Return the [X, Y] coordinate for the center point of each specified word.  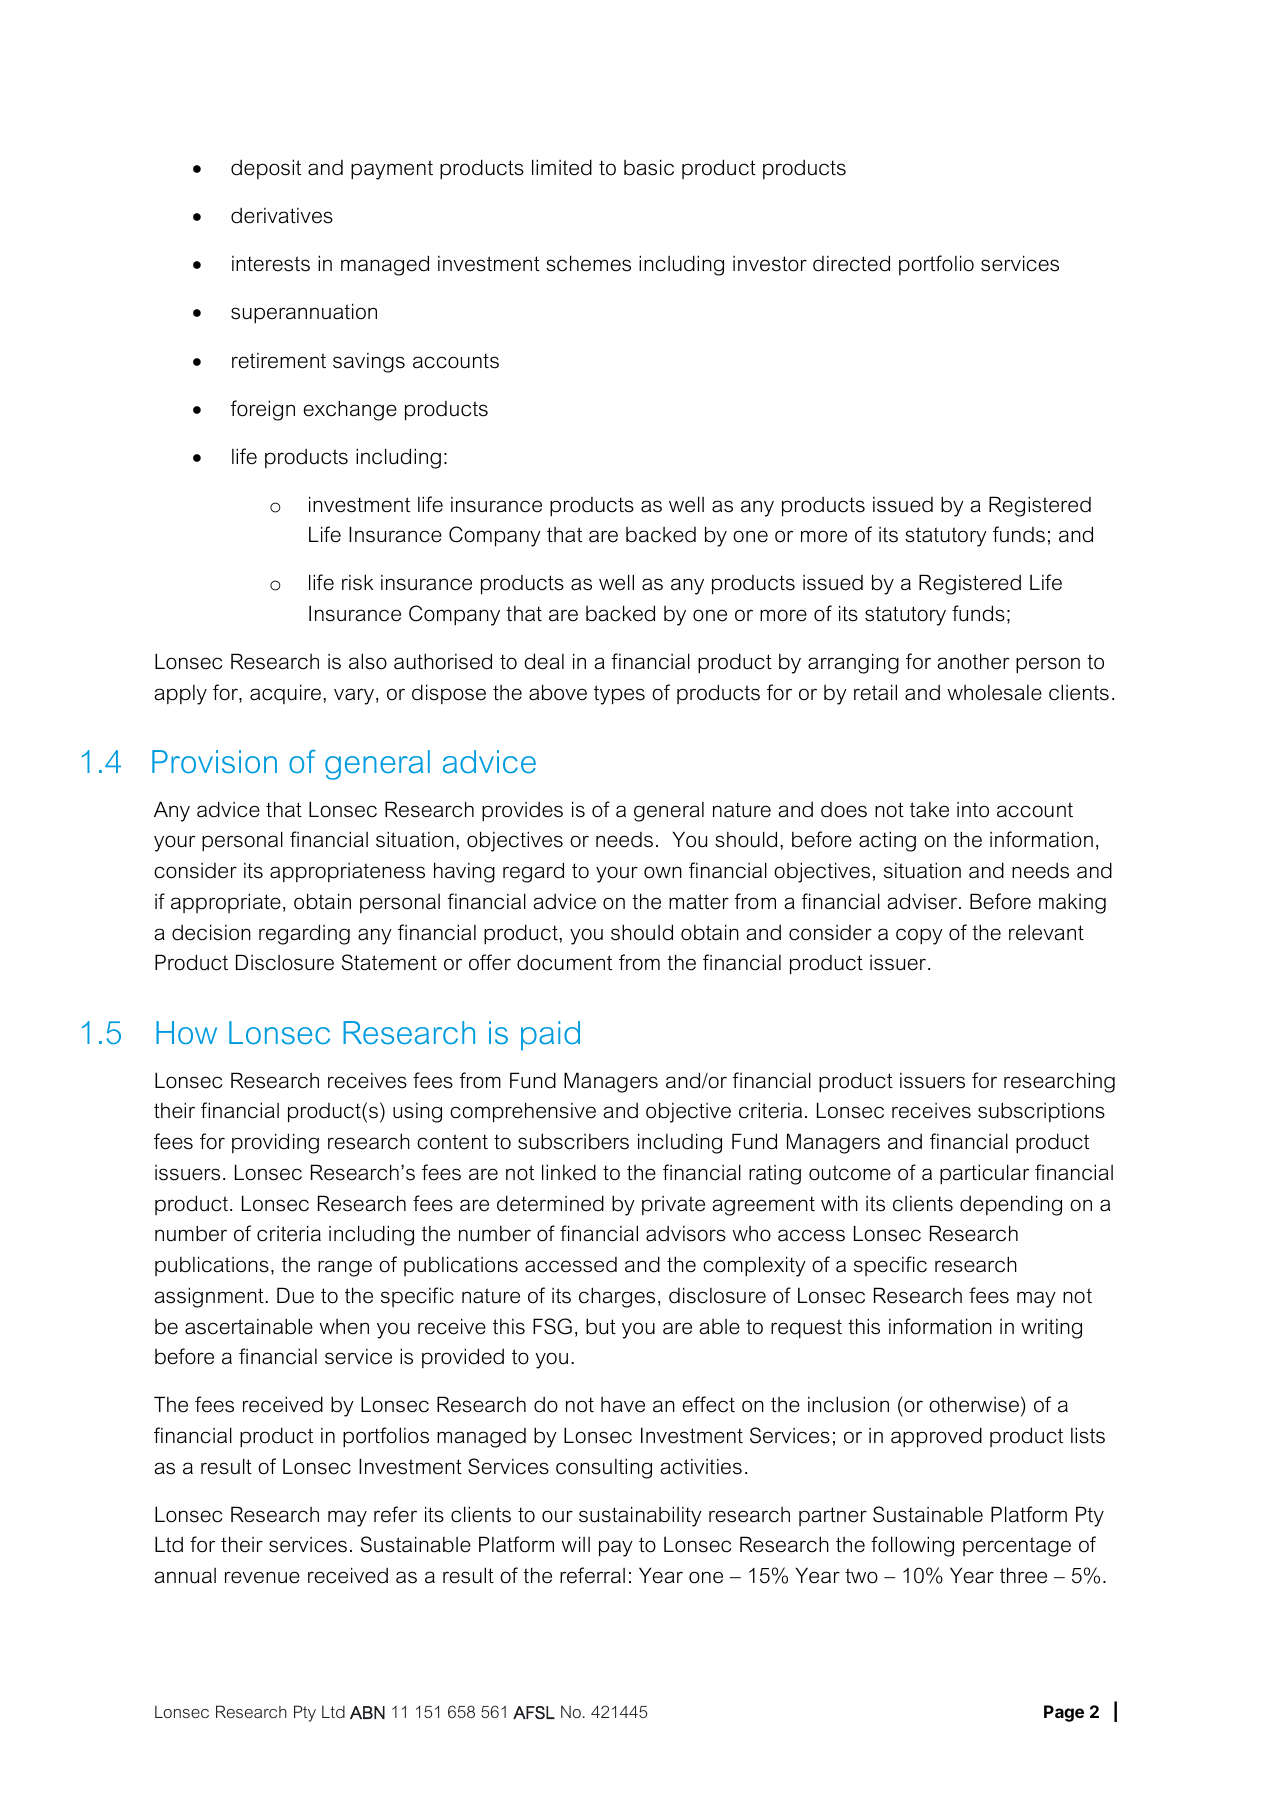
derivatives [282, 216]
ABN [367, 1712]
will [575, 1544]
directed [851, 263]
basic [649, 167]
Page [1064, 1713]
